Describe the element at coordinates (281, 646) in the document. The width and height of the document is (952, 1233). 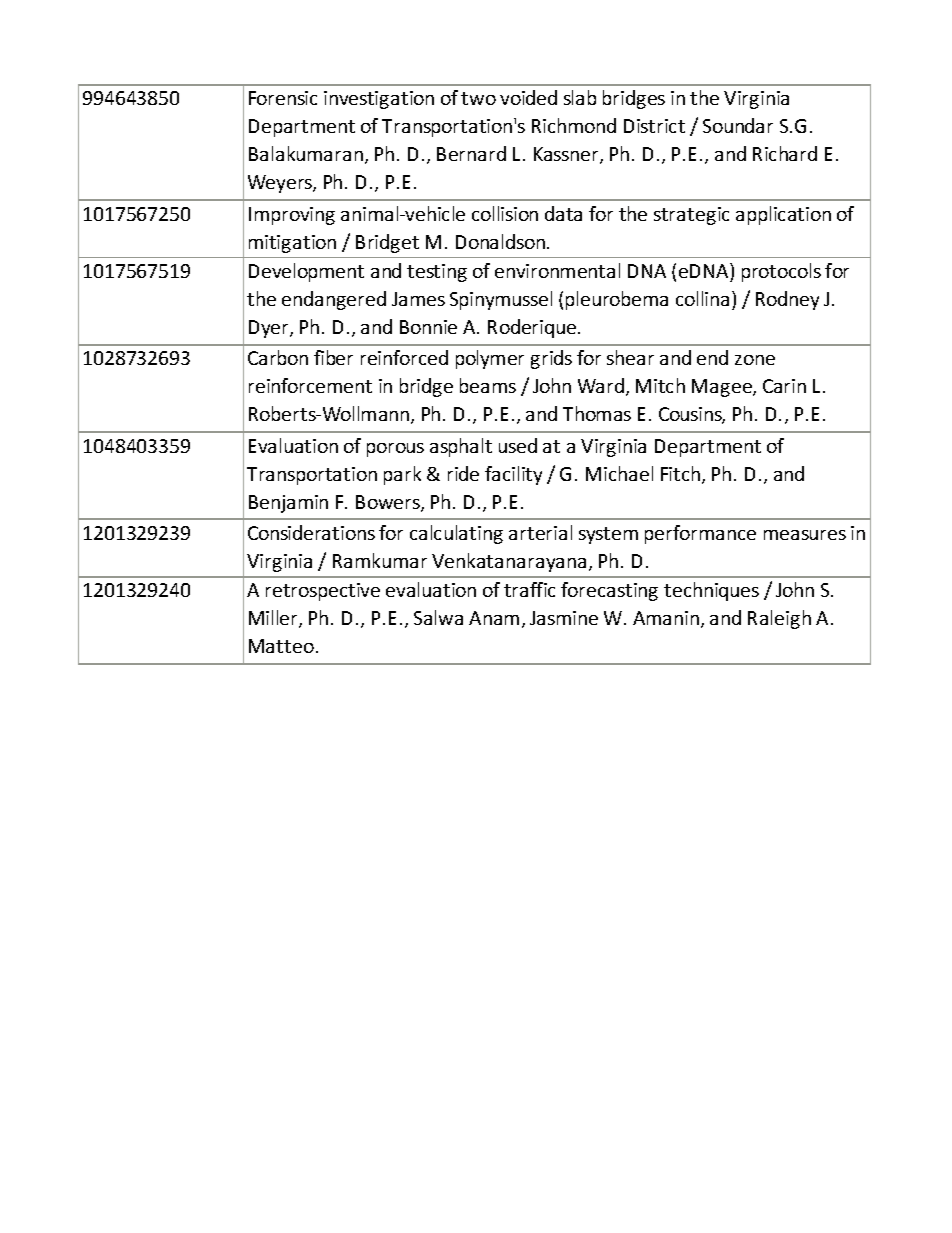
I see `Matteo` at that location.
